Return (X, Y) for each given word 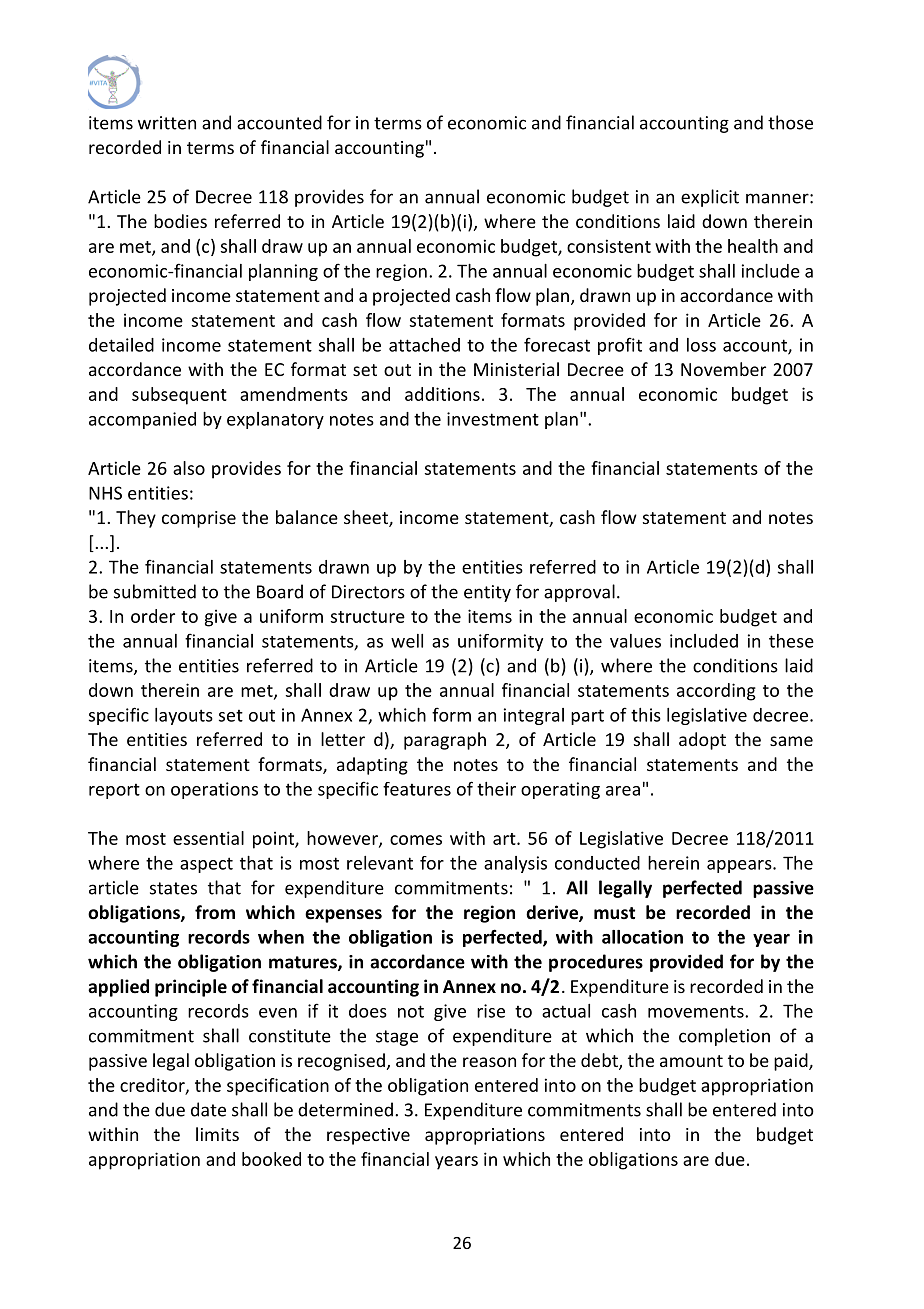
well (407, 641)
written (167, 123)
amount (691, 1061)
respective (368, 1136)
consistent (609, 246)
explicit (710, 198)
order (153, 616)
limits (217, 1134)
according (716, 692)
